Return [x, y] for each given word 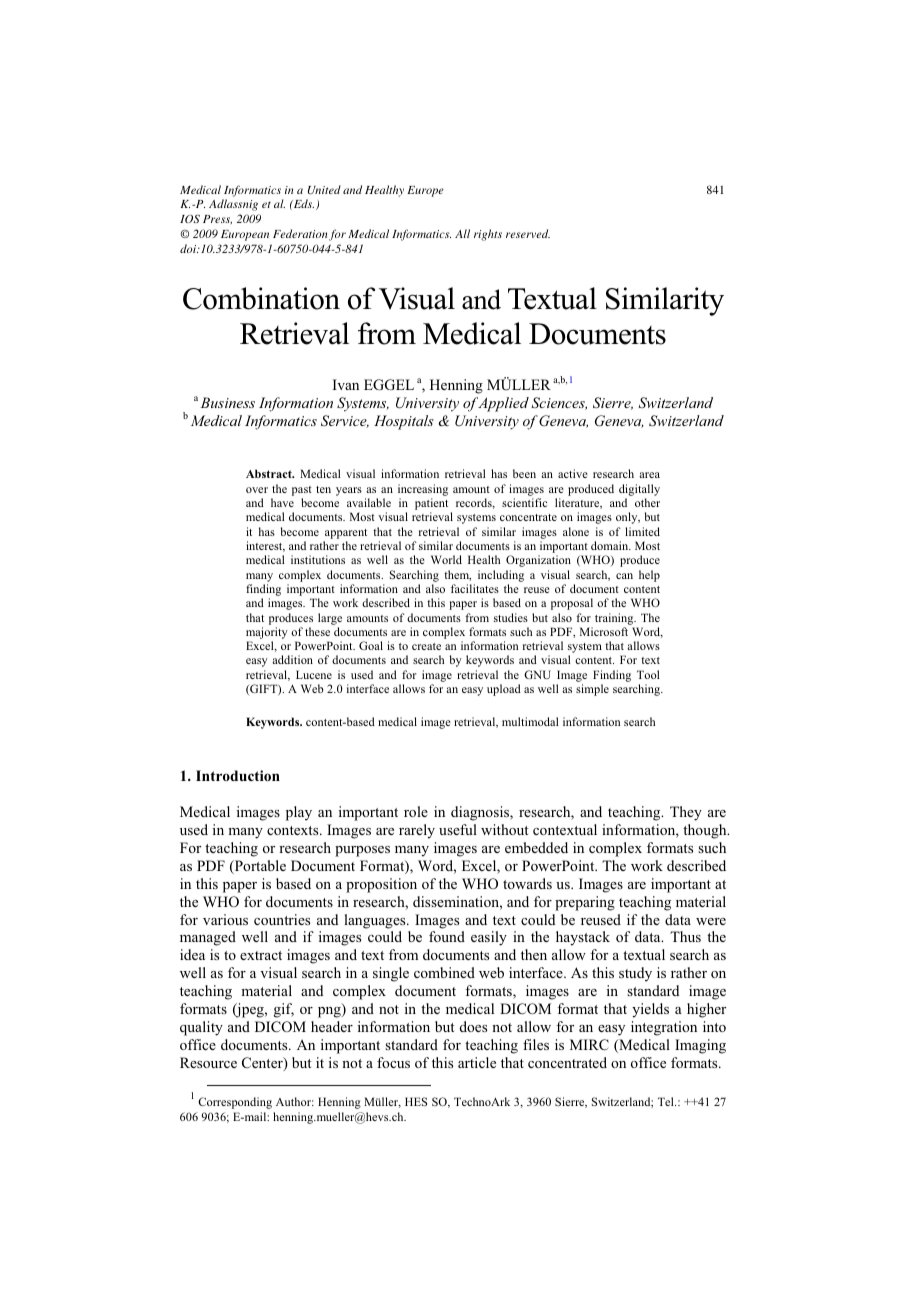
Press [217, 219]
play [299, 813]
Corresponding [235, 1103]
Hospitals [404, 422]
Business [228, 402]
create [426, 646]
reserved [528, 233]
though [706, 831]
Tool [648, 674]
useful [458, 829]
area [649, 475]
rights [488, 235]
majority [267, 633]
